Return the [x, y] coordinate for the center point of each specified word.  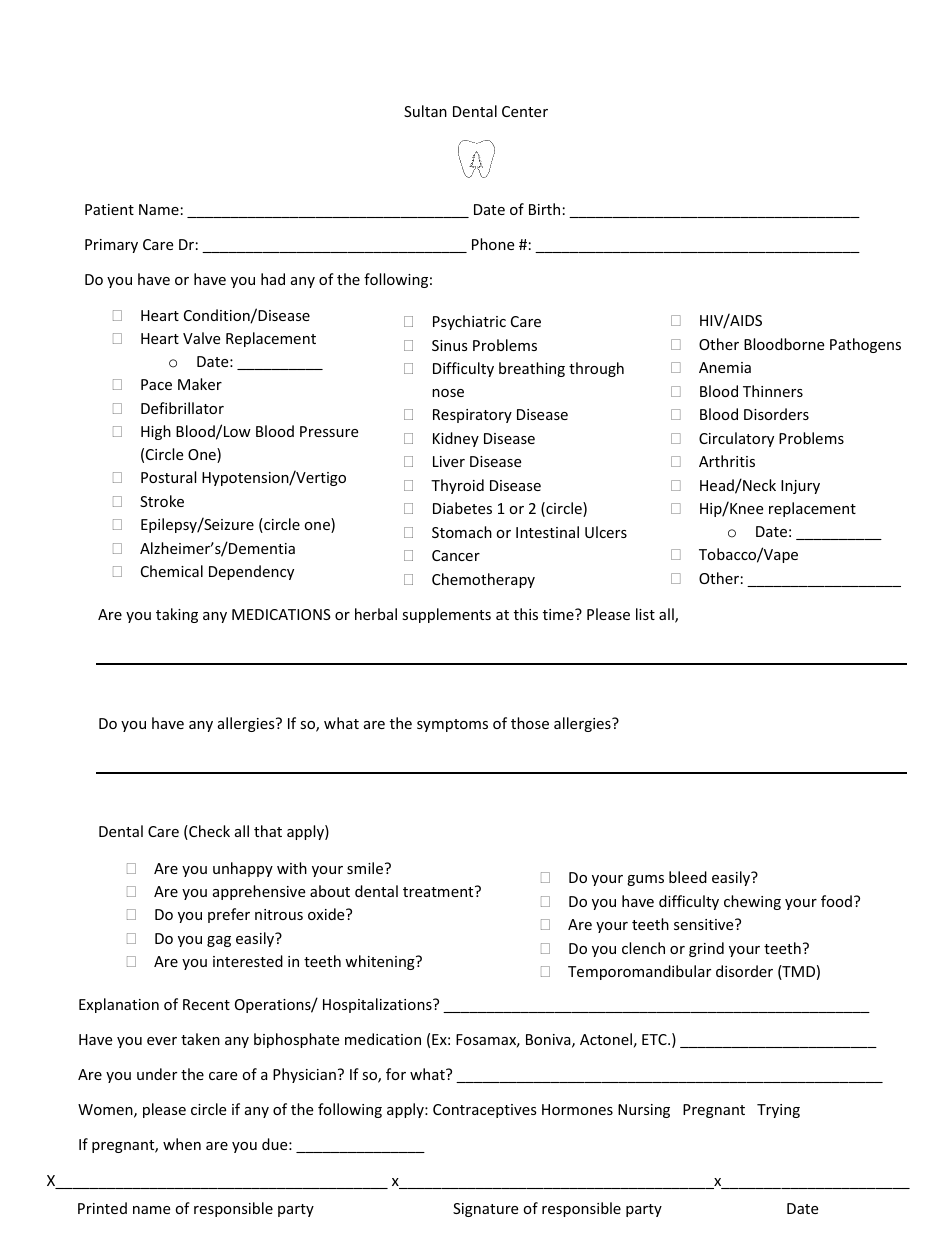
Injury [800, 487]
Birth [544, 209]
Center [525, 111]
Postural [168, 477]
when [182, 1144]
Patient [109, 209]
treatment [439, 891]
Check [208, 832]
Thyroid [457, 486]
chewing [752, 902]
